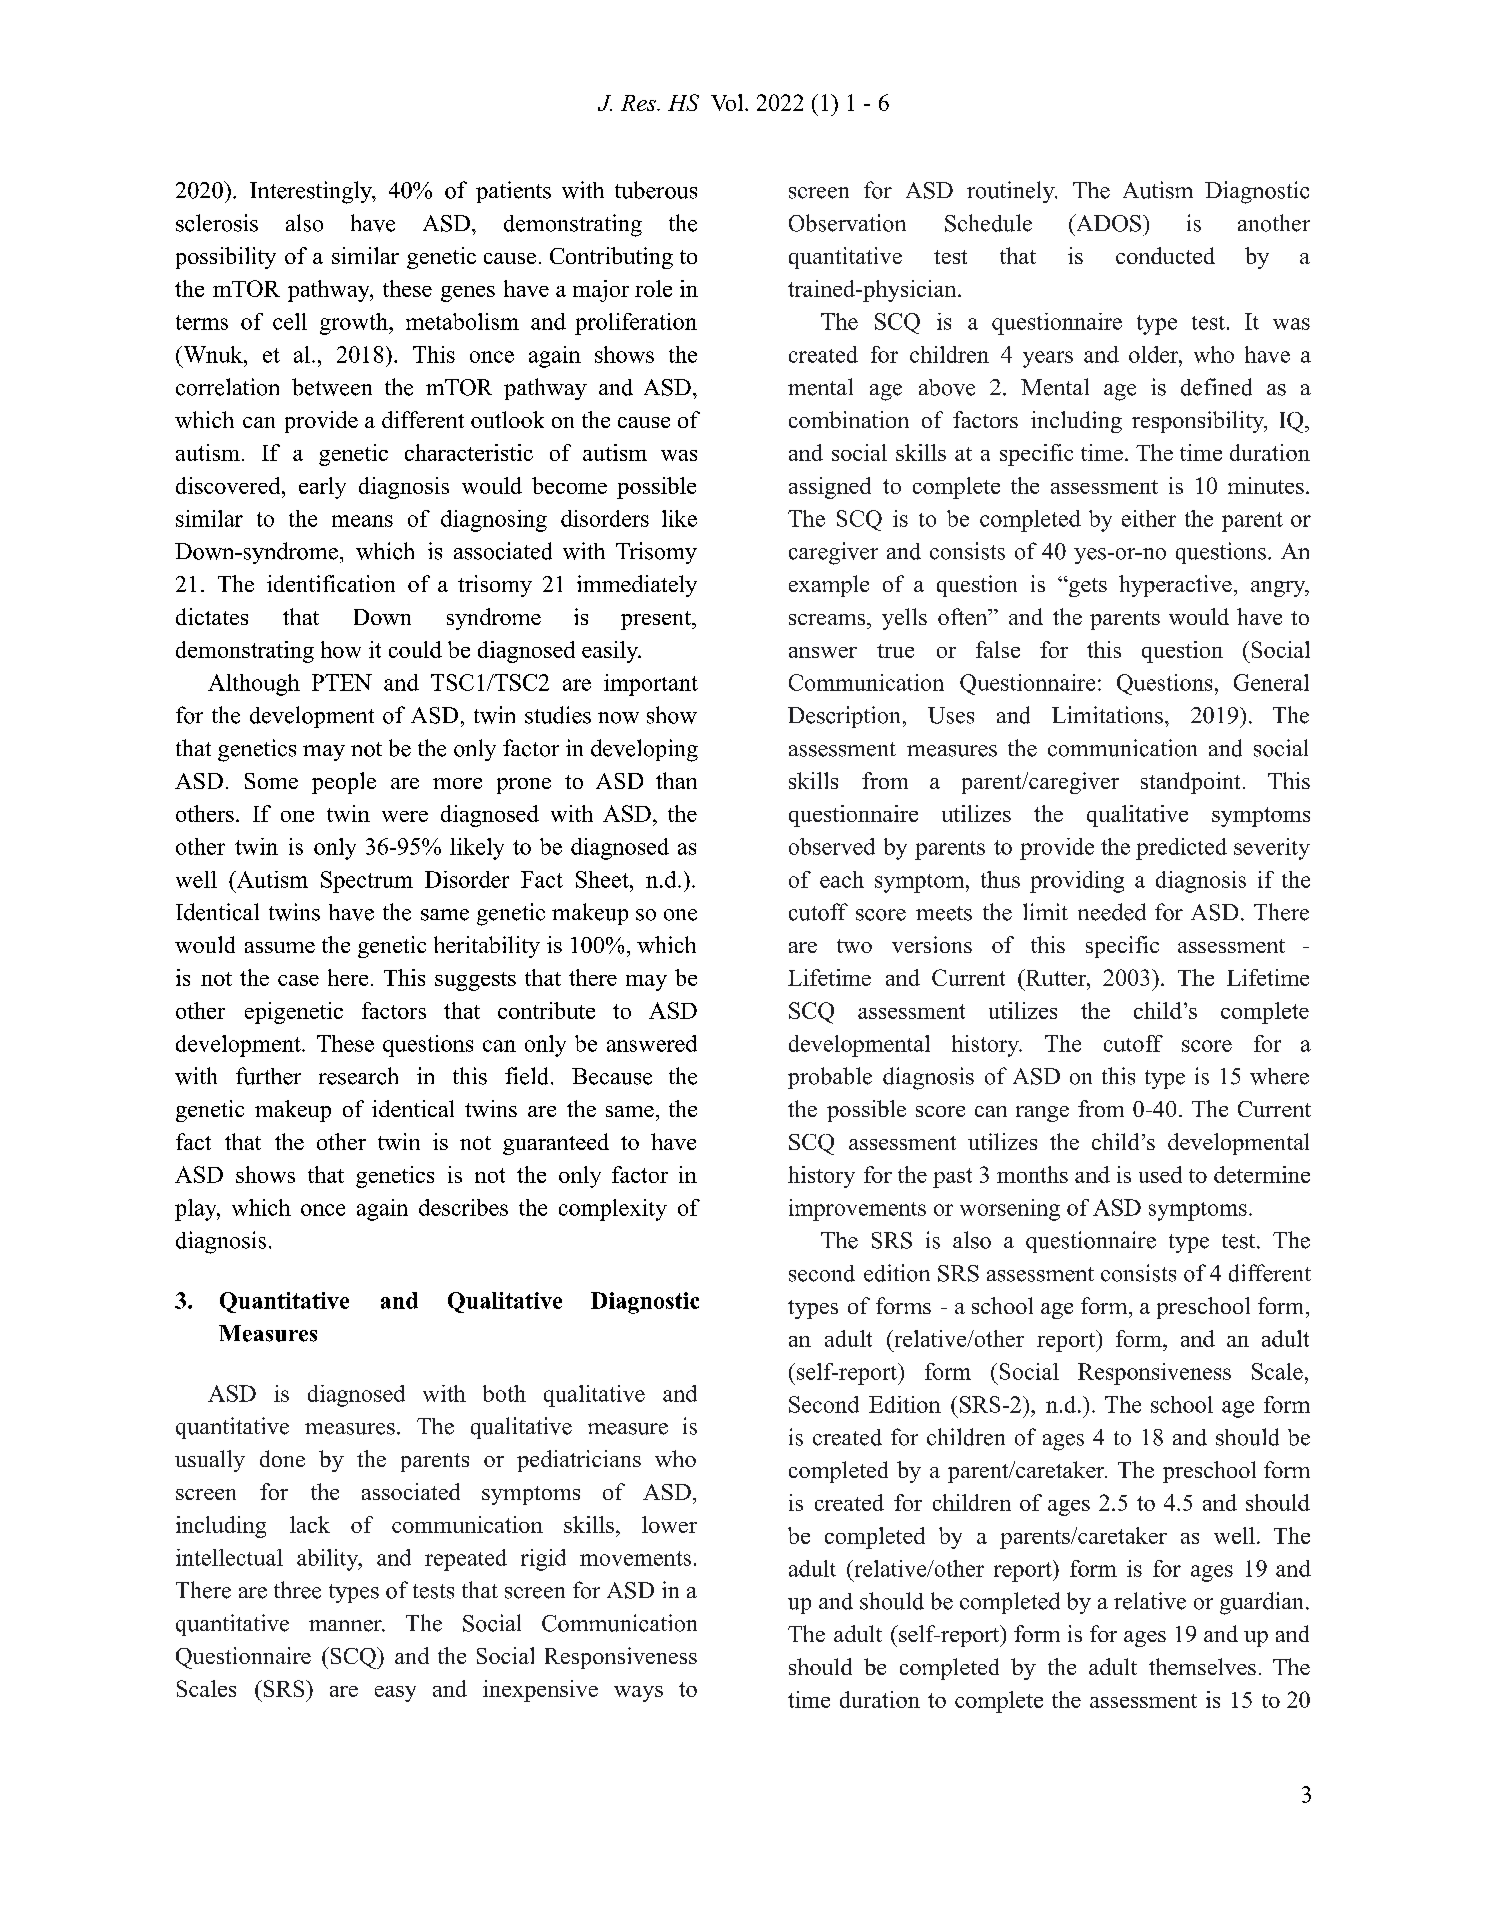  What do you see at coordinates (1107, 223) in the document?
I see `ADOS` at bounding box center [1107, 223].
